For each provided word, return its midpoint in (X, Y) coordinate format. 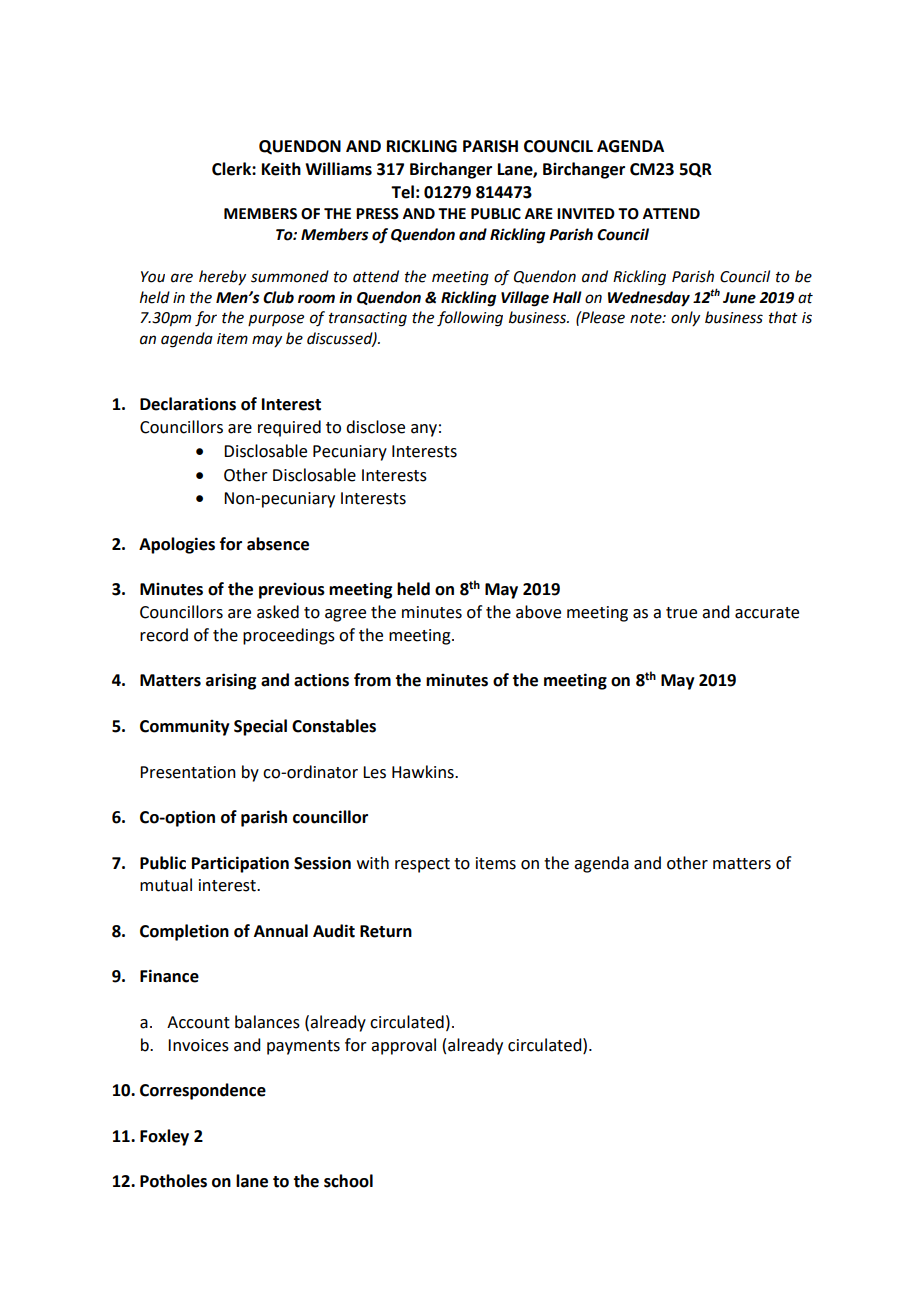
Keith (281, 169)
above (538, 612)
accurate (767, 613)
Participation (240, 864)
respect (422, 865)
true (681, 613)
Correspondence (203, 1091)
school (348, 1181)
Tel (402, 192)
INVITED (586, 213)
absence (278, 544)
